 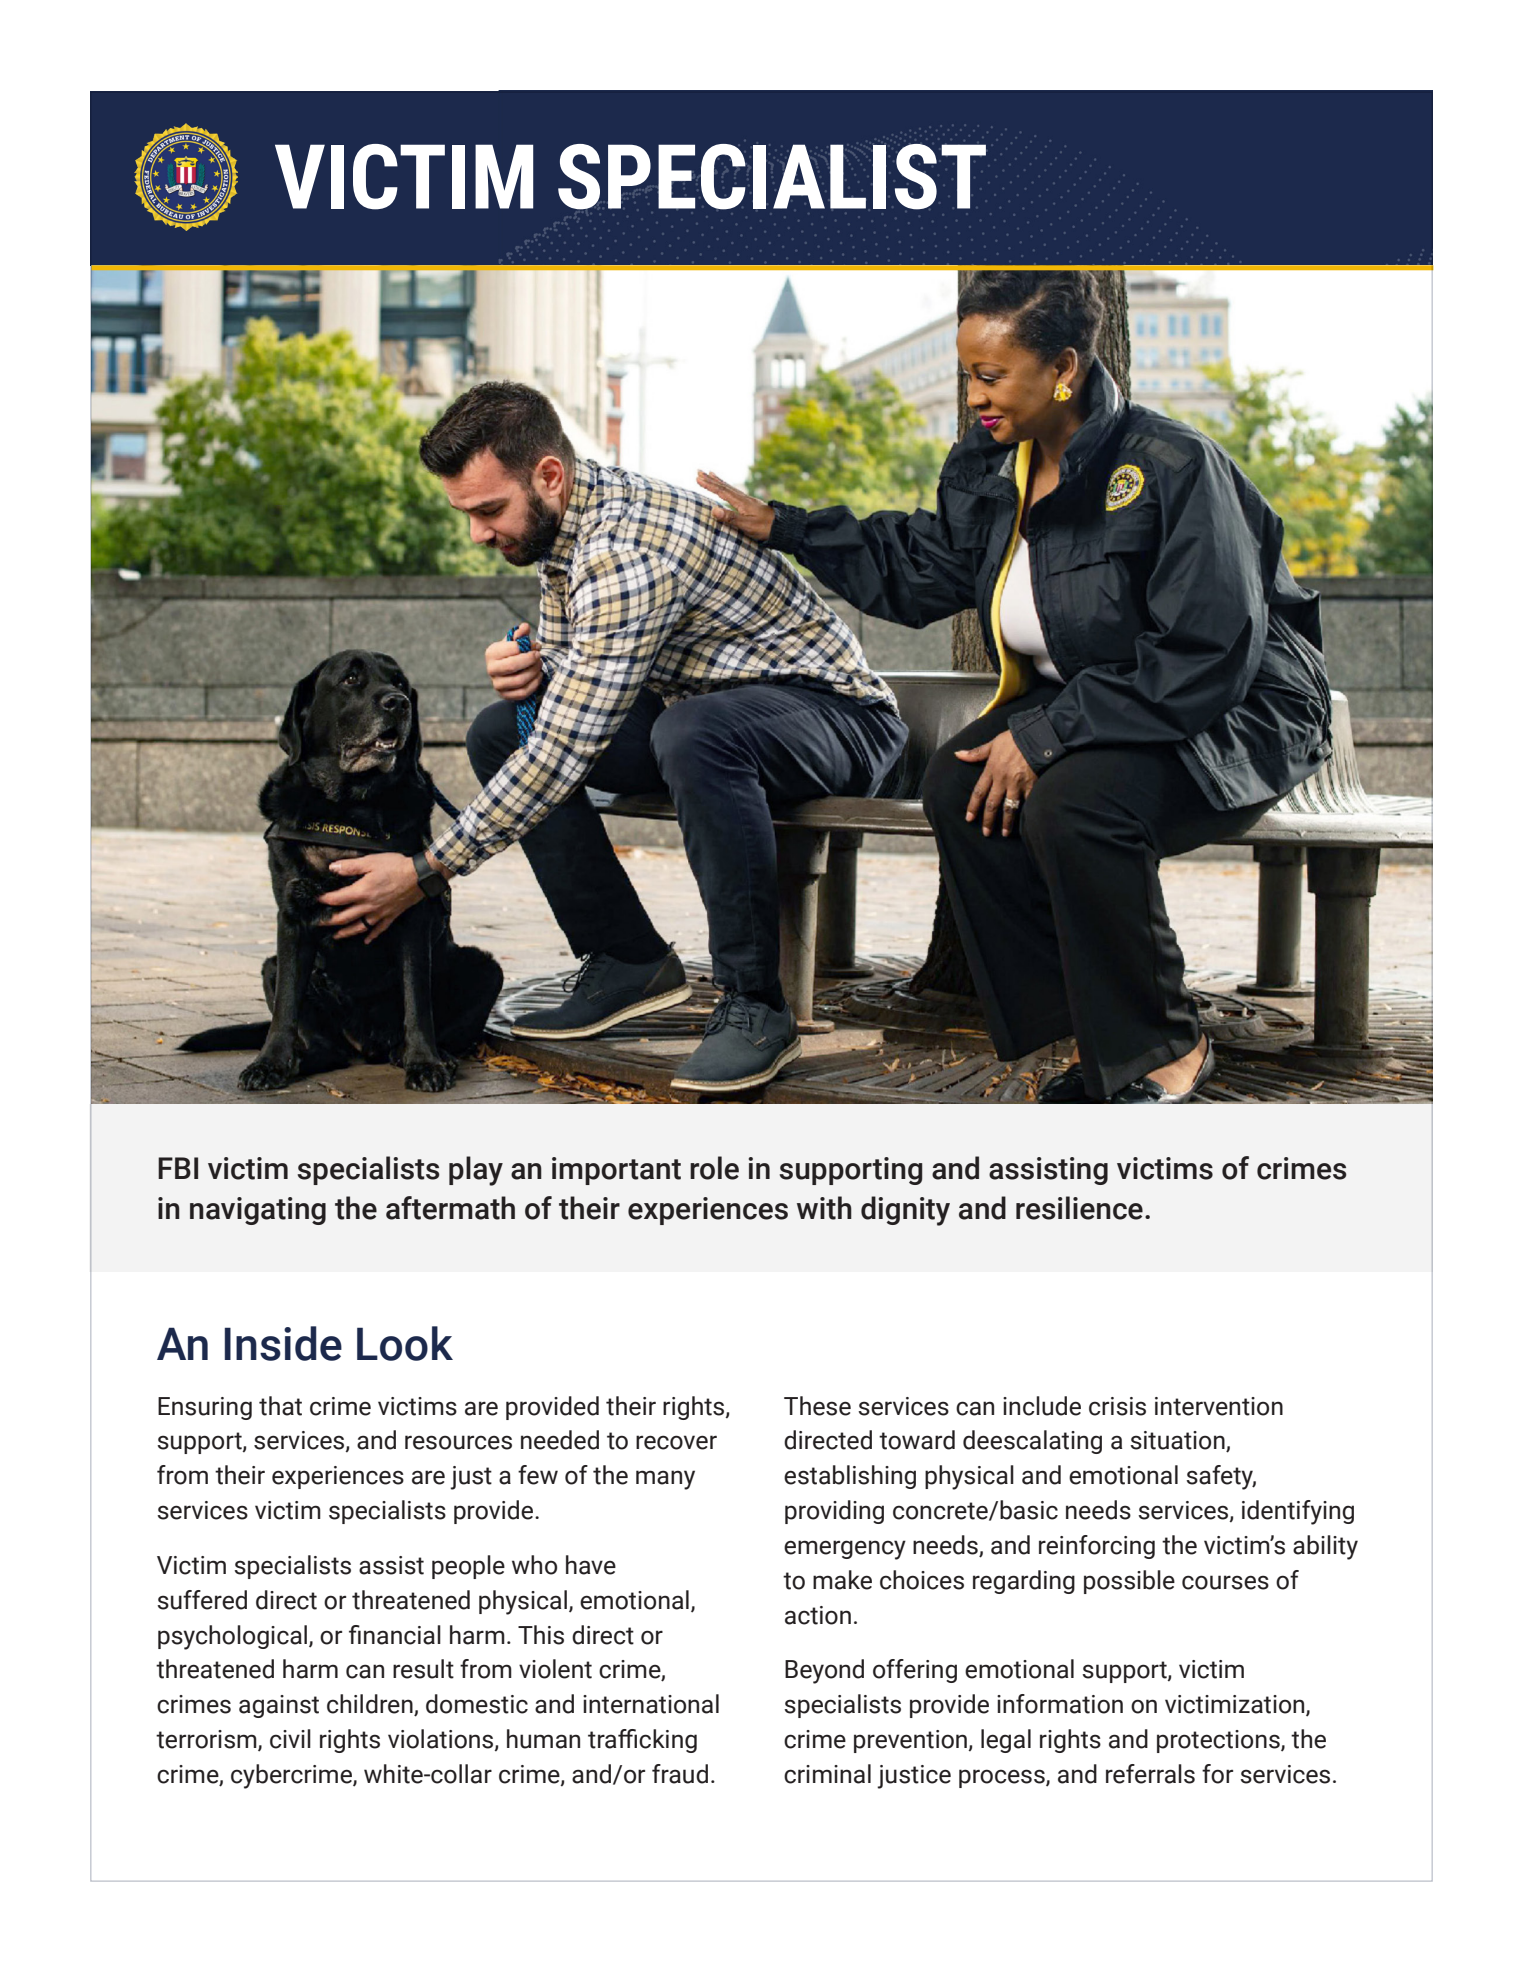 What do you see at coordinates (290, 1739) in the screenshot?
I see `civil` at bounding box center [290, 1739].
